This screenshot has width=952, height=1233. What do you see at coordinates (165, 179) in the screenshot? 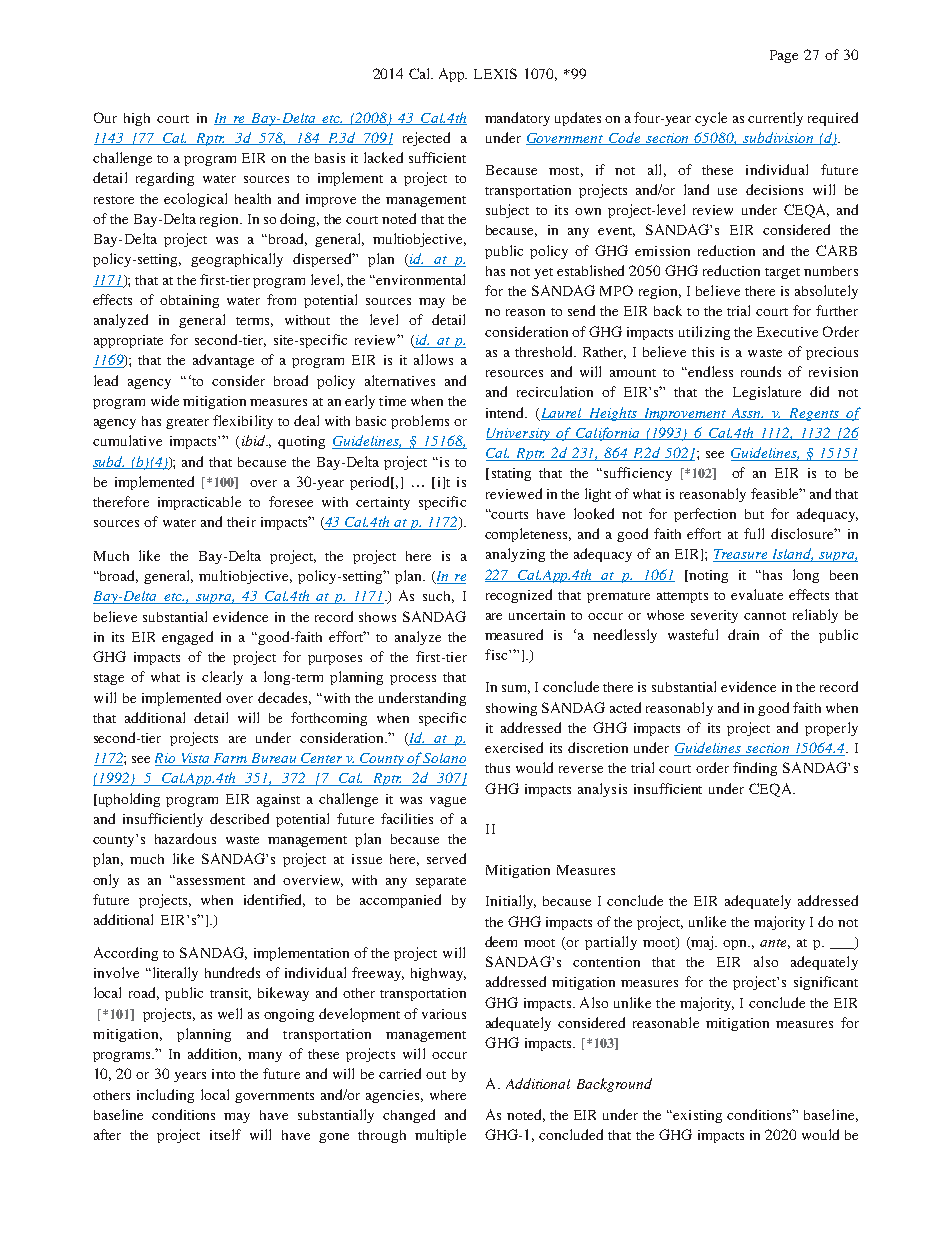
I see `regarding` at bounding box center [165, 179].
